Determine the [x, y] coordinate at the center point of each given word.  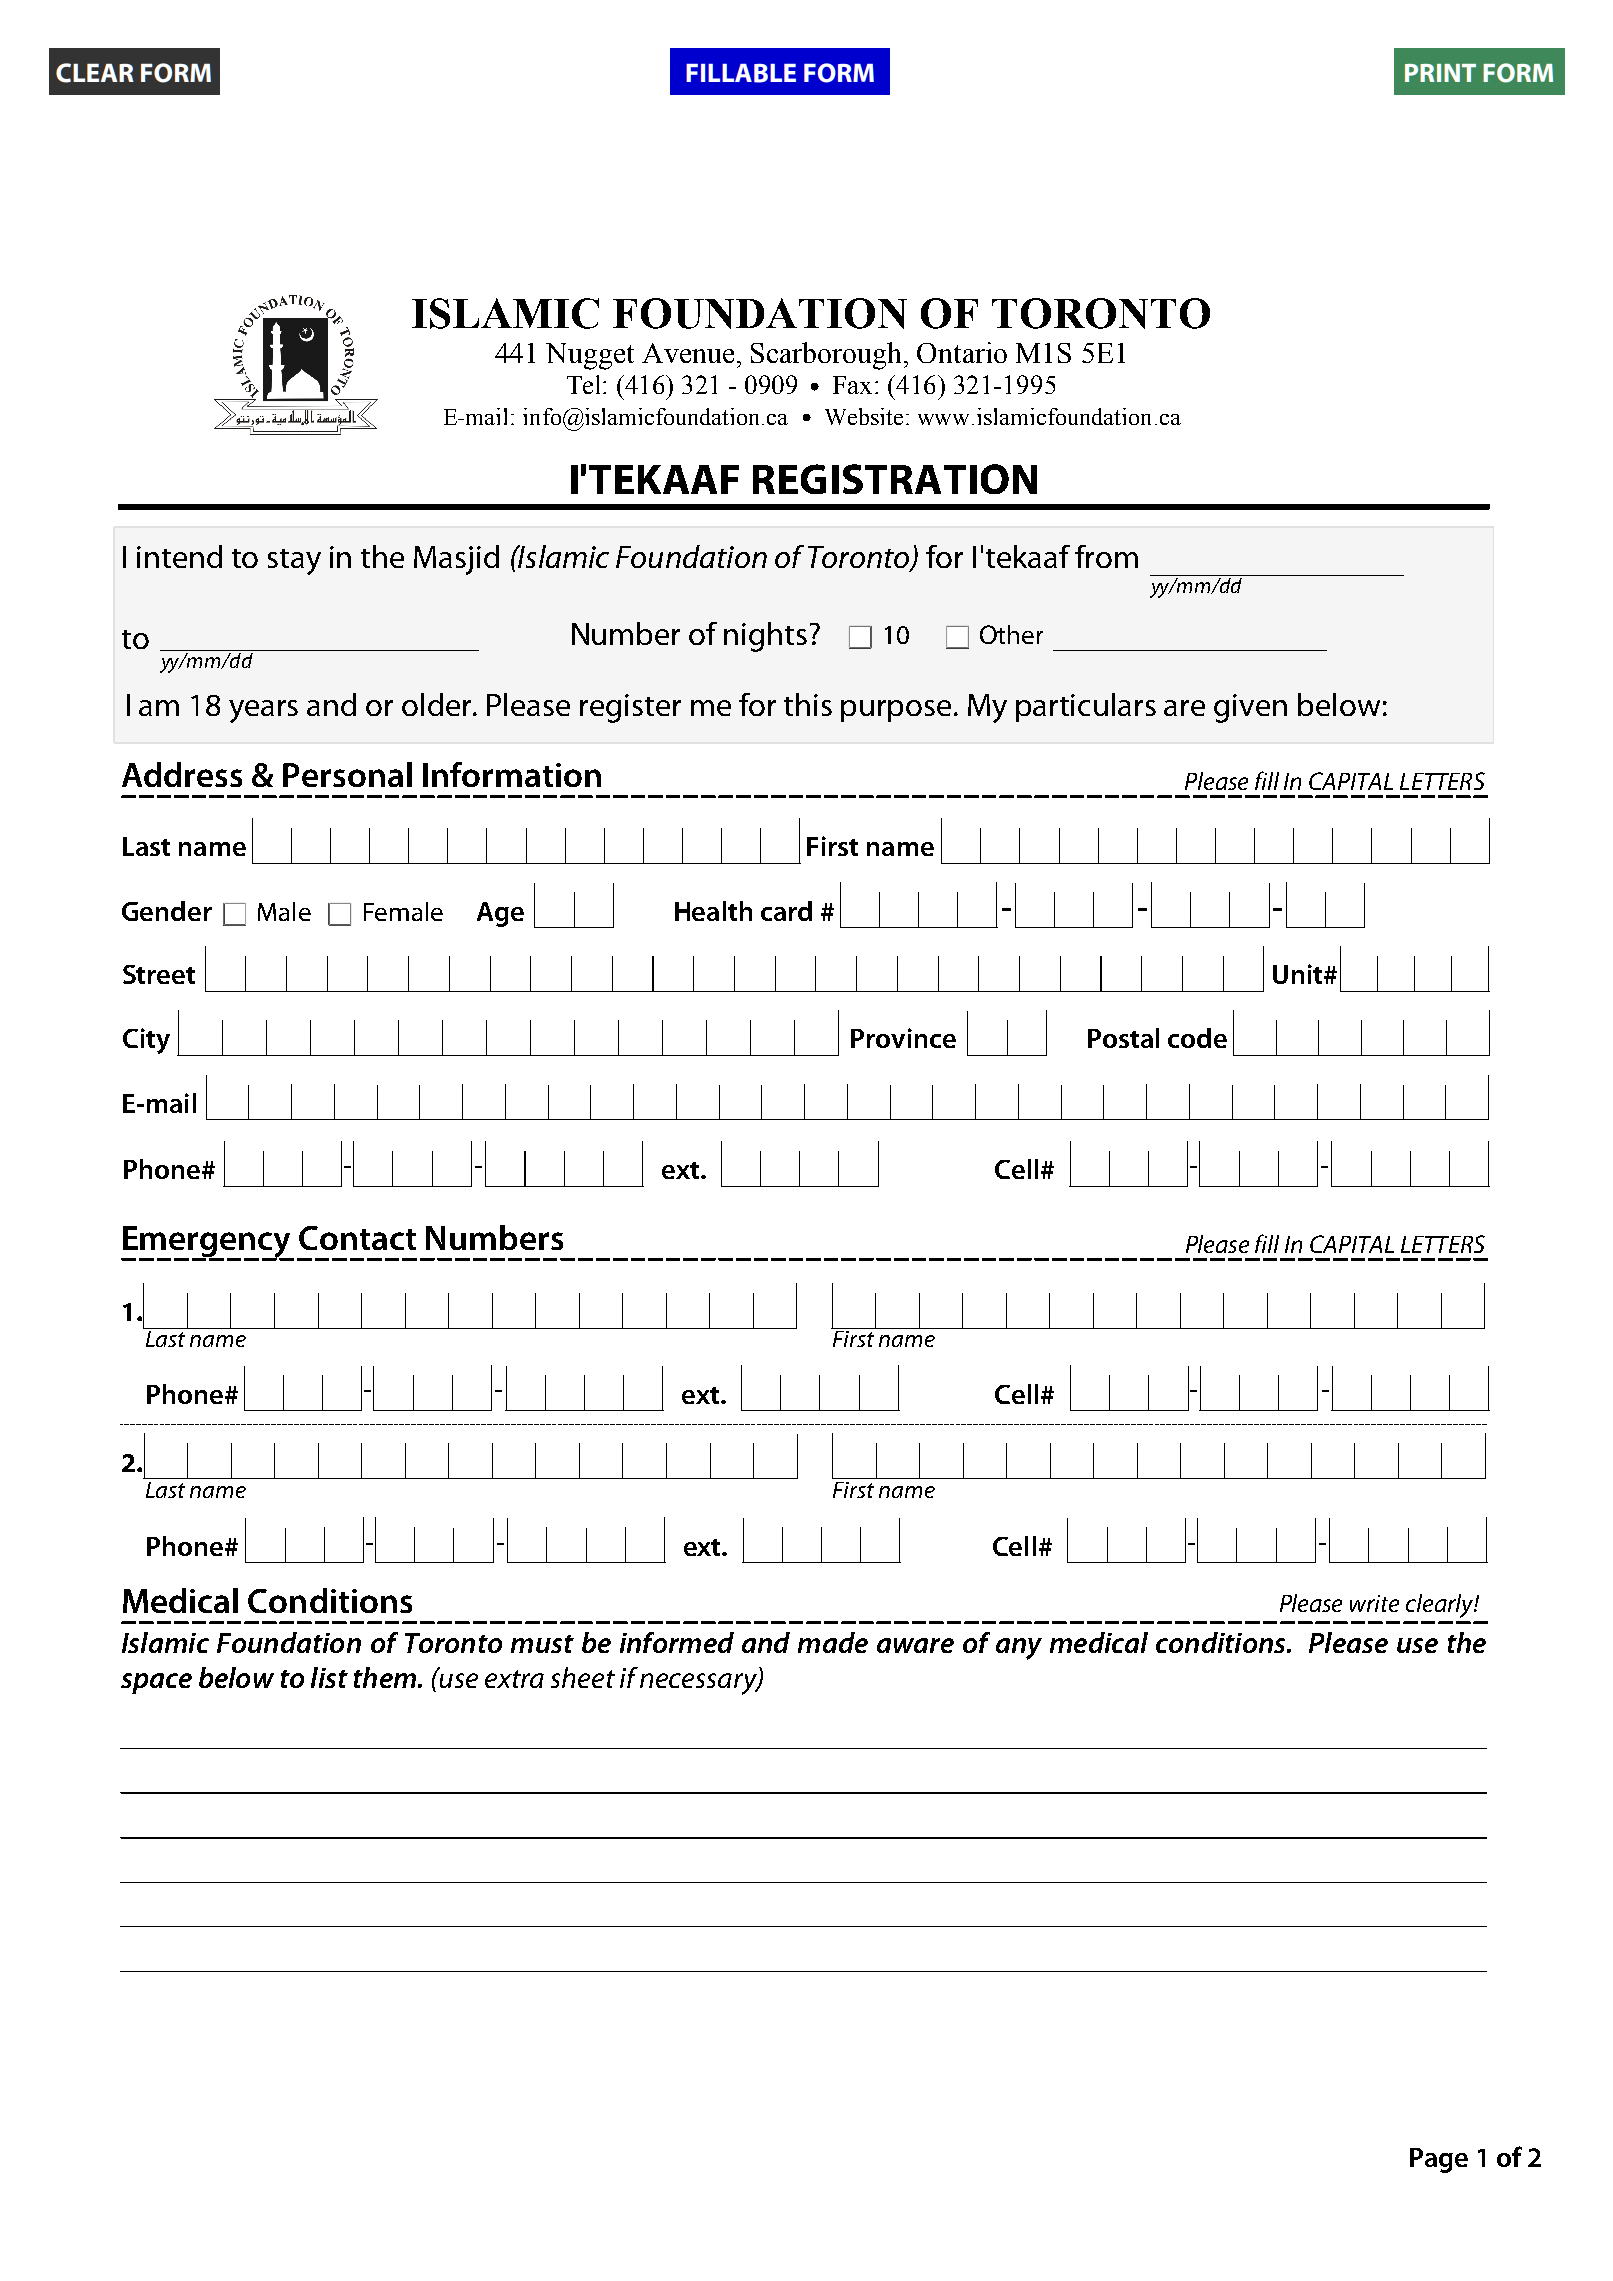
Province [903, 1038]
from [1106, 556]
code [1197, 1038]
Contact [357, 1238]
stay [294, 562]
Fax [854, 385]
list [329, 1677]
